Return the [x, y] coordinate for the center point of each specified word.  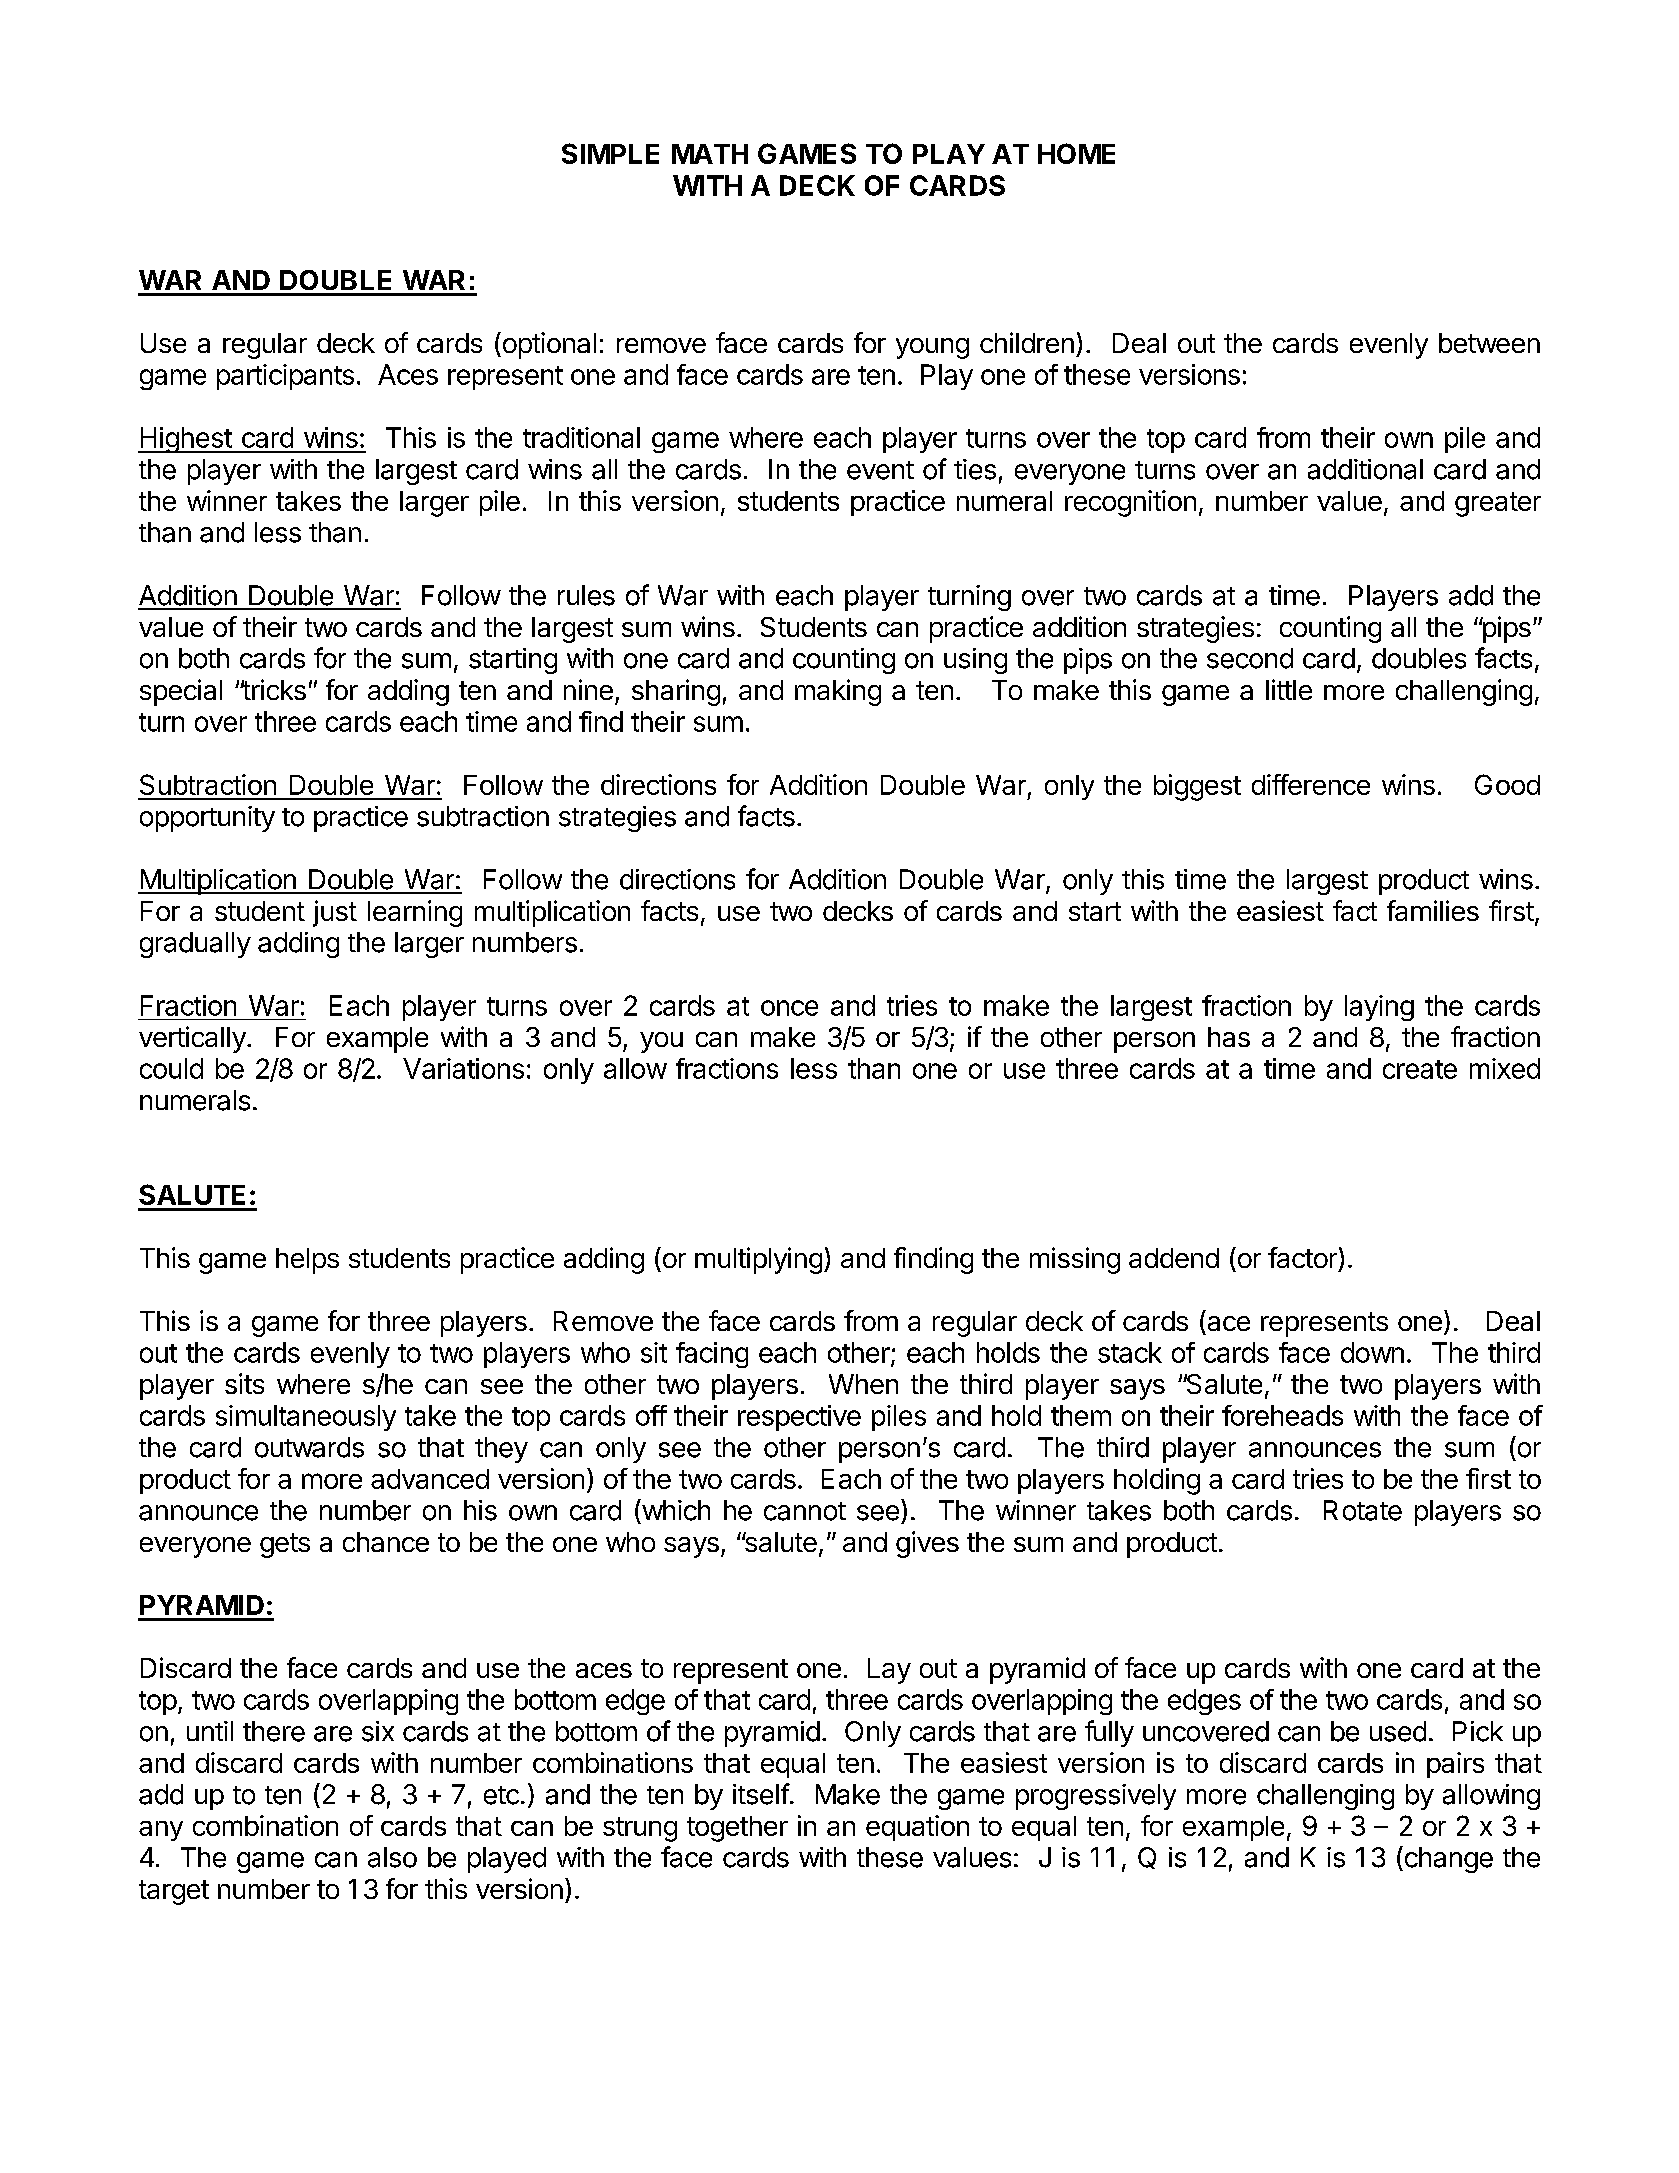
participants [285, 377]
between [1489, 343]
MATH [710, 154]
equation [917, 1828]
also [392, 1857]
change [1447, 1859]
